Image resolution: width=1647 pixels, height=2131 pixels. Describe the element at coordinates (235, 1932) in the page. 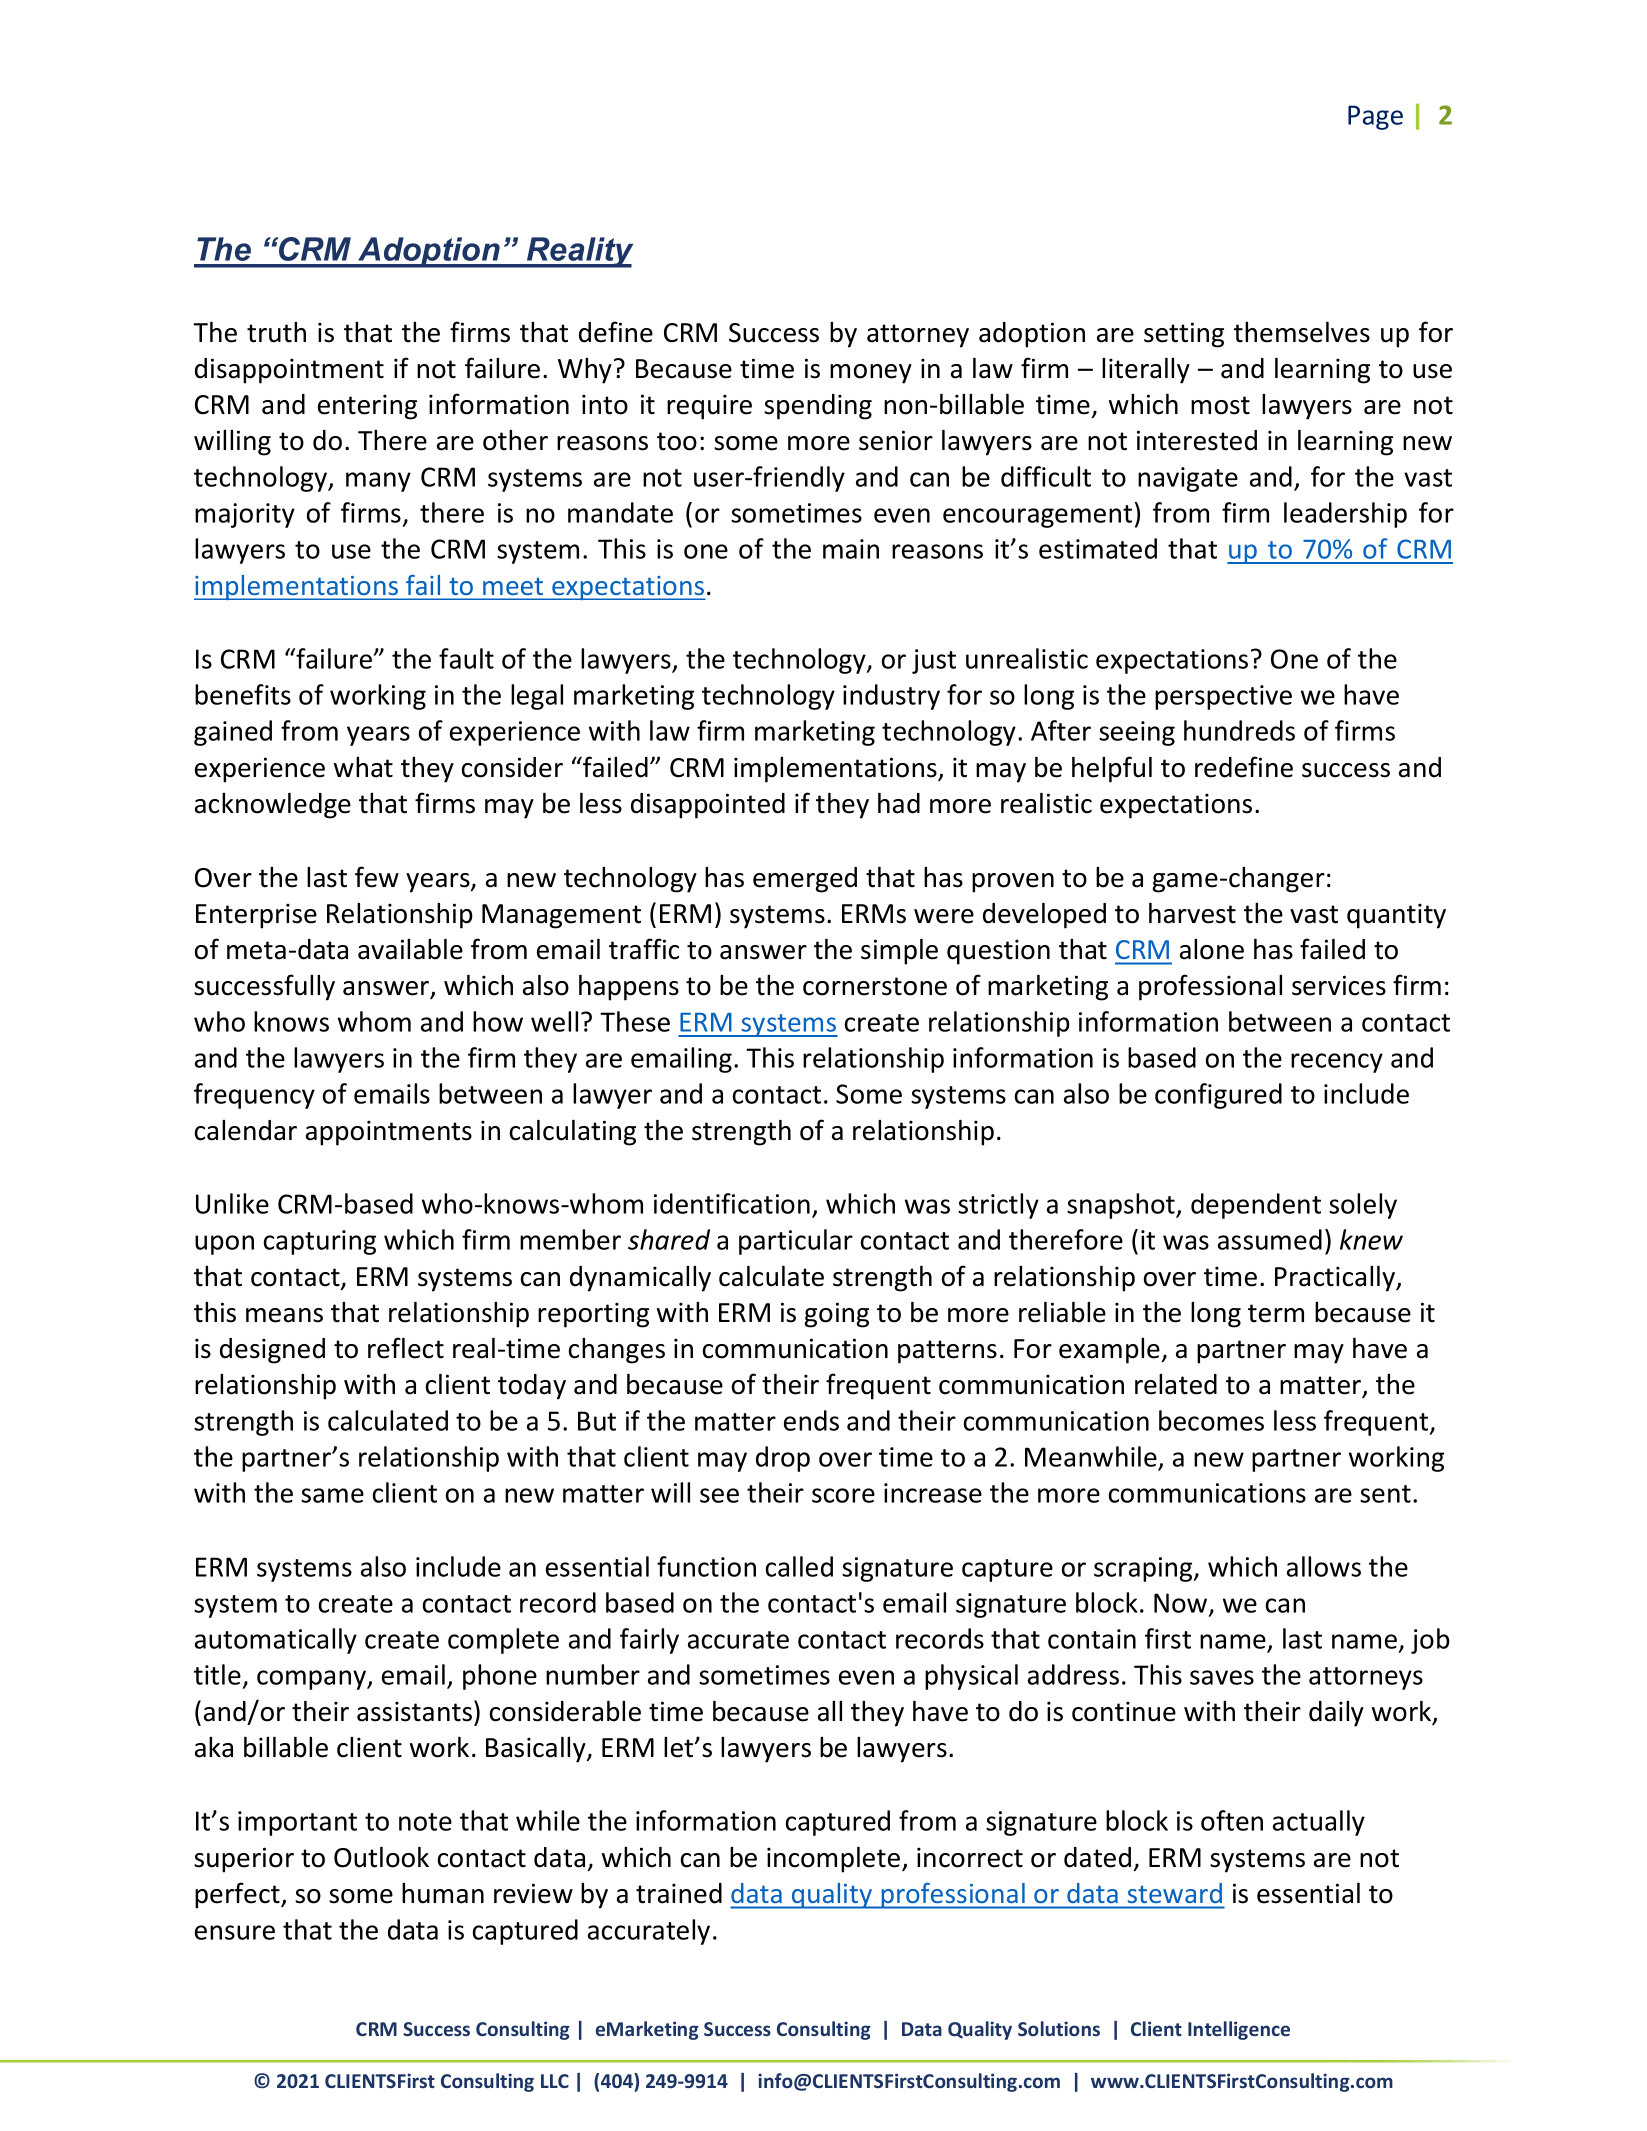

I see `ensure` at that location.
